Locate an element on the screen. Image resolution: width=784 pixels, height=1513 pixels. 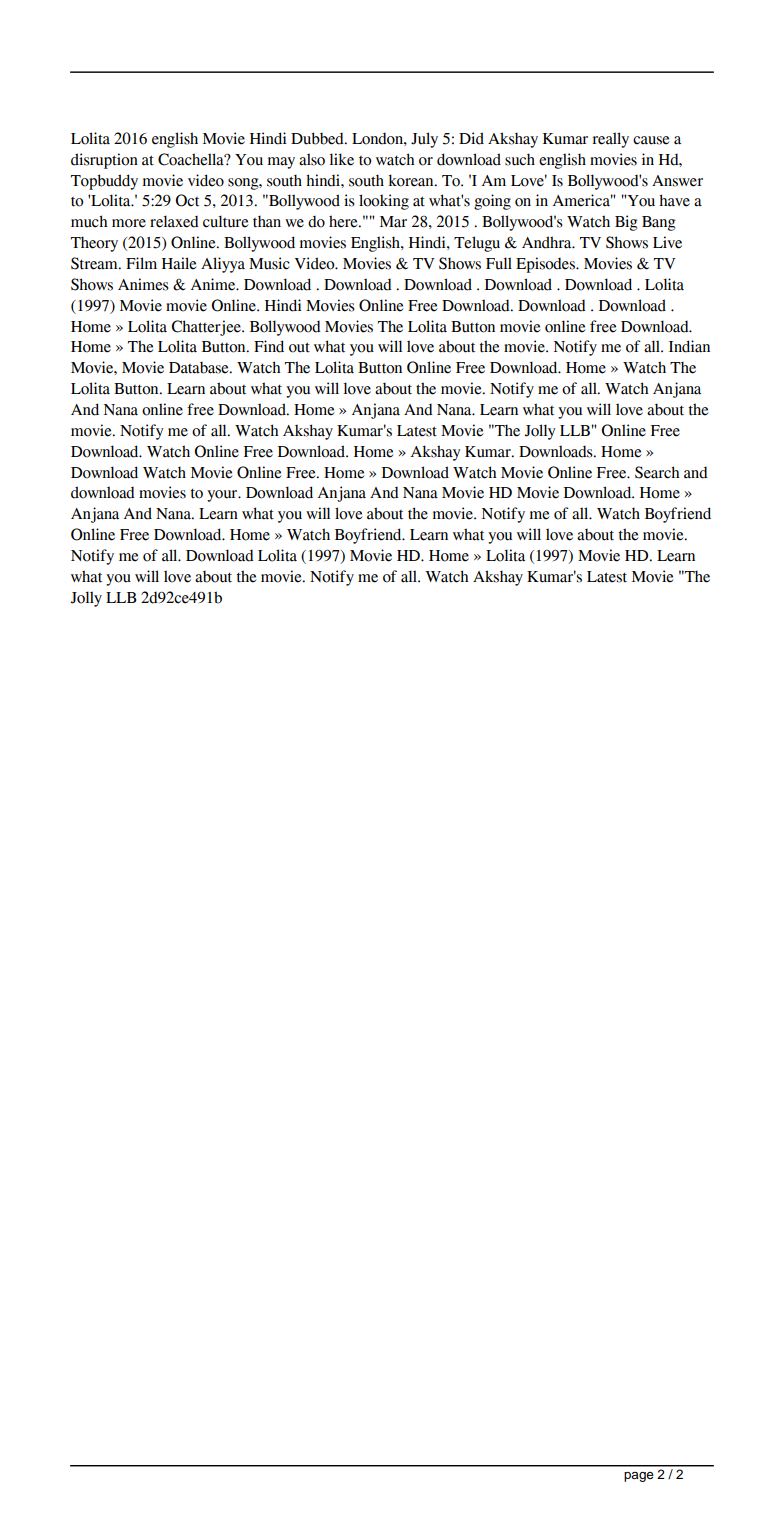
Database is located at coordinates (200, 367).
